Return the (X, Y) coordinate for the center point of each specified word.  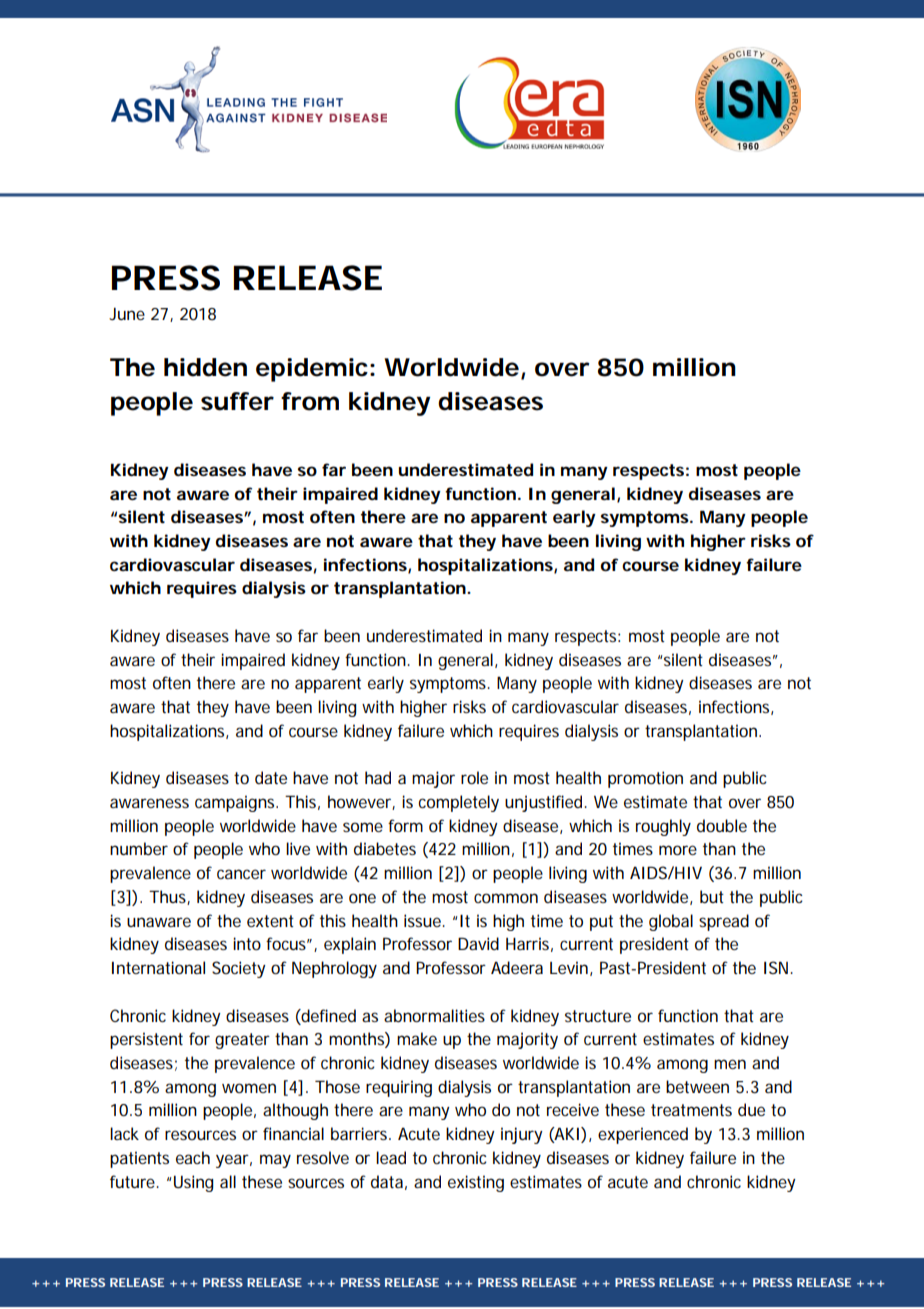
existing (476, 1183)
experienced (643, 1135)
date (271, 777)
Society (239, 969)
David (478, 943)
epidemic (312, 370)
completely (458, 803)
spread (724, 922)
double (722, 825)
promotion (645, 779)
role (474, 777)
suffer (237, 401)
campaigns (236, 803)
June (127, 314)
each (193, 1157)
